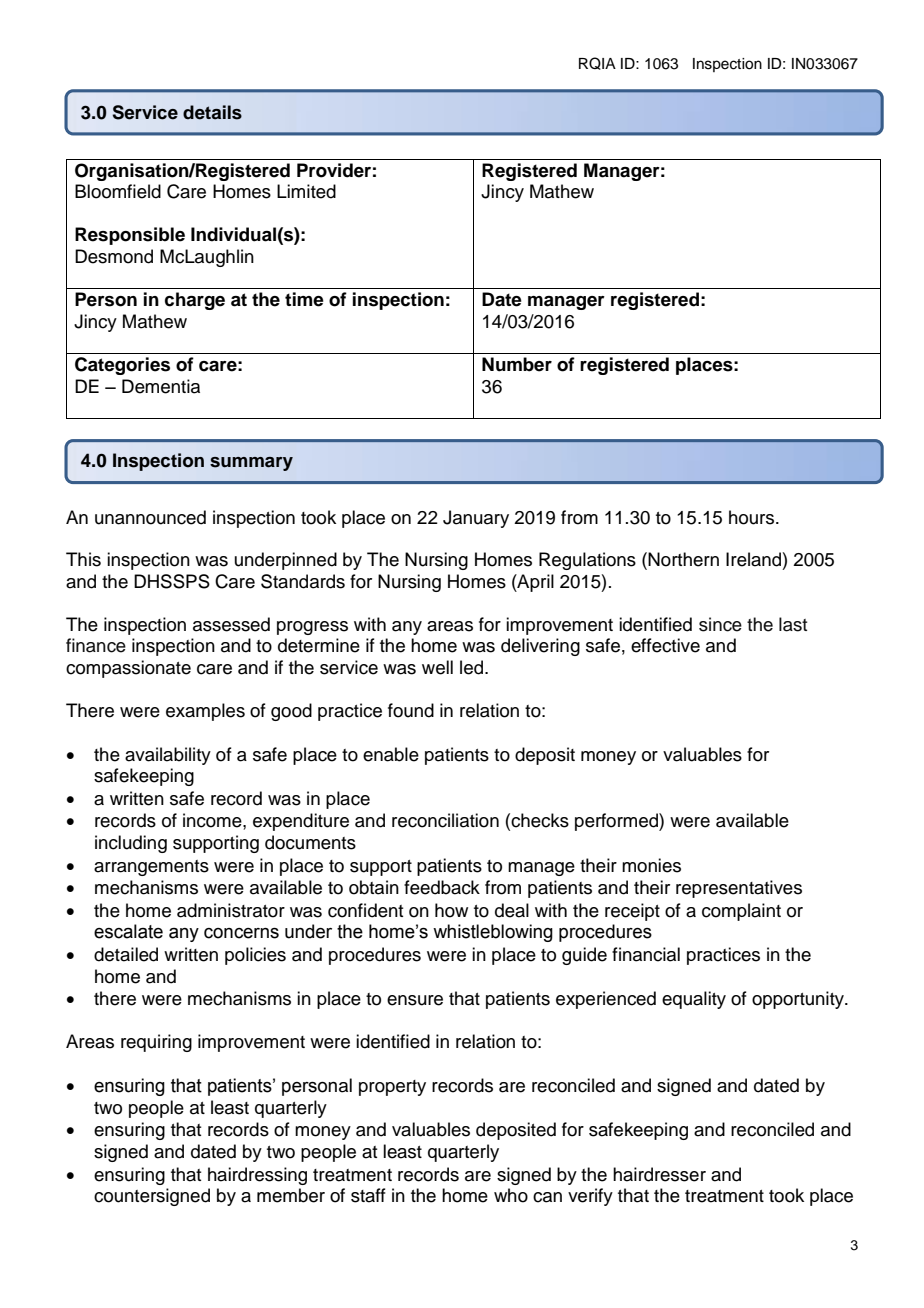 The height and width of the screenshot is (1308, 924). Describe the element at coordinates (659, 1174) in the screenshot. I see `hairdresser` at that location.
